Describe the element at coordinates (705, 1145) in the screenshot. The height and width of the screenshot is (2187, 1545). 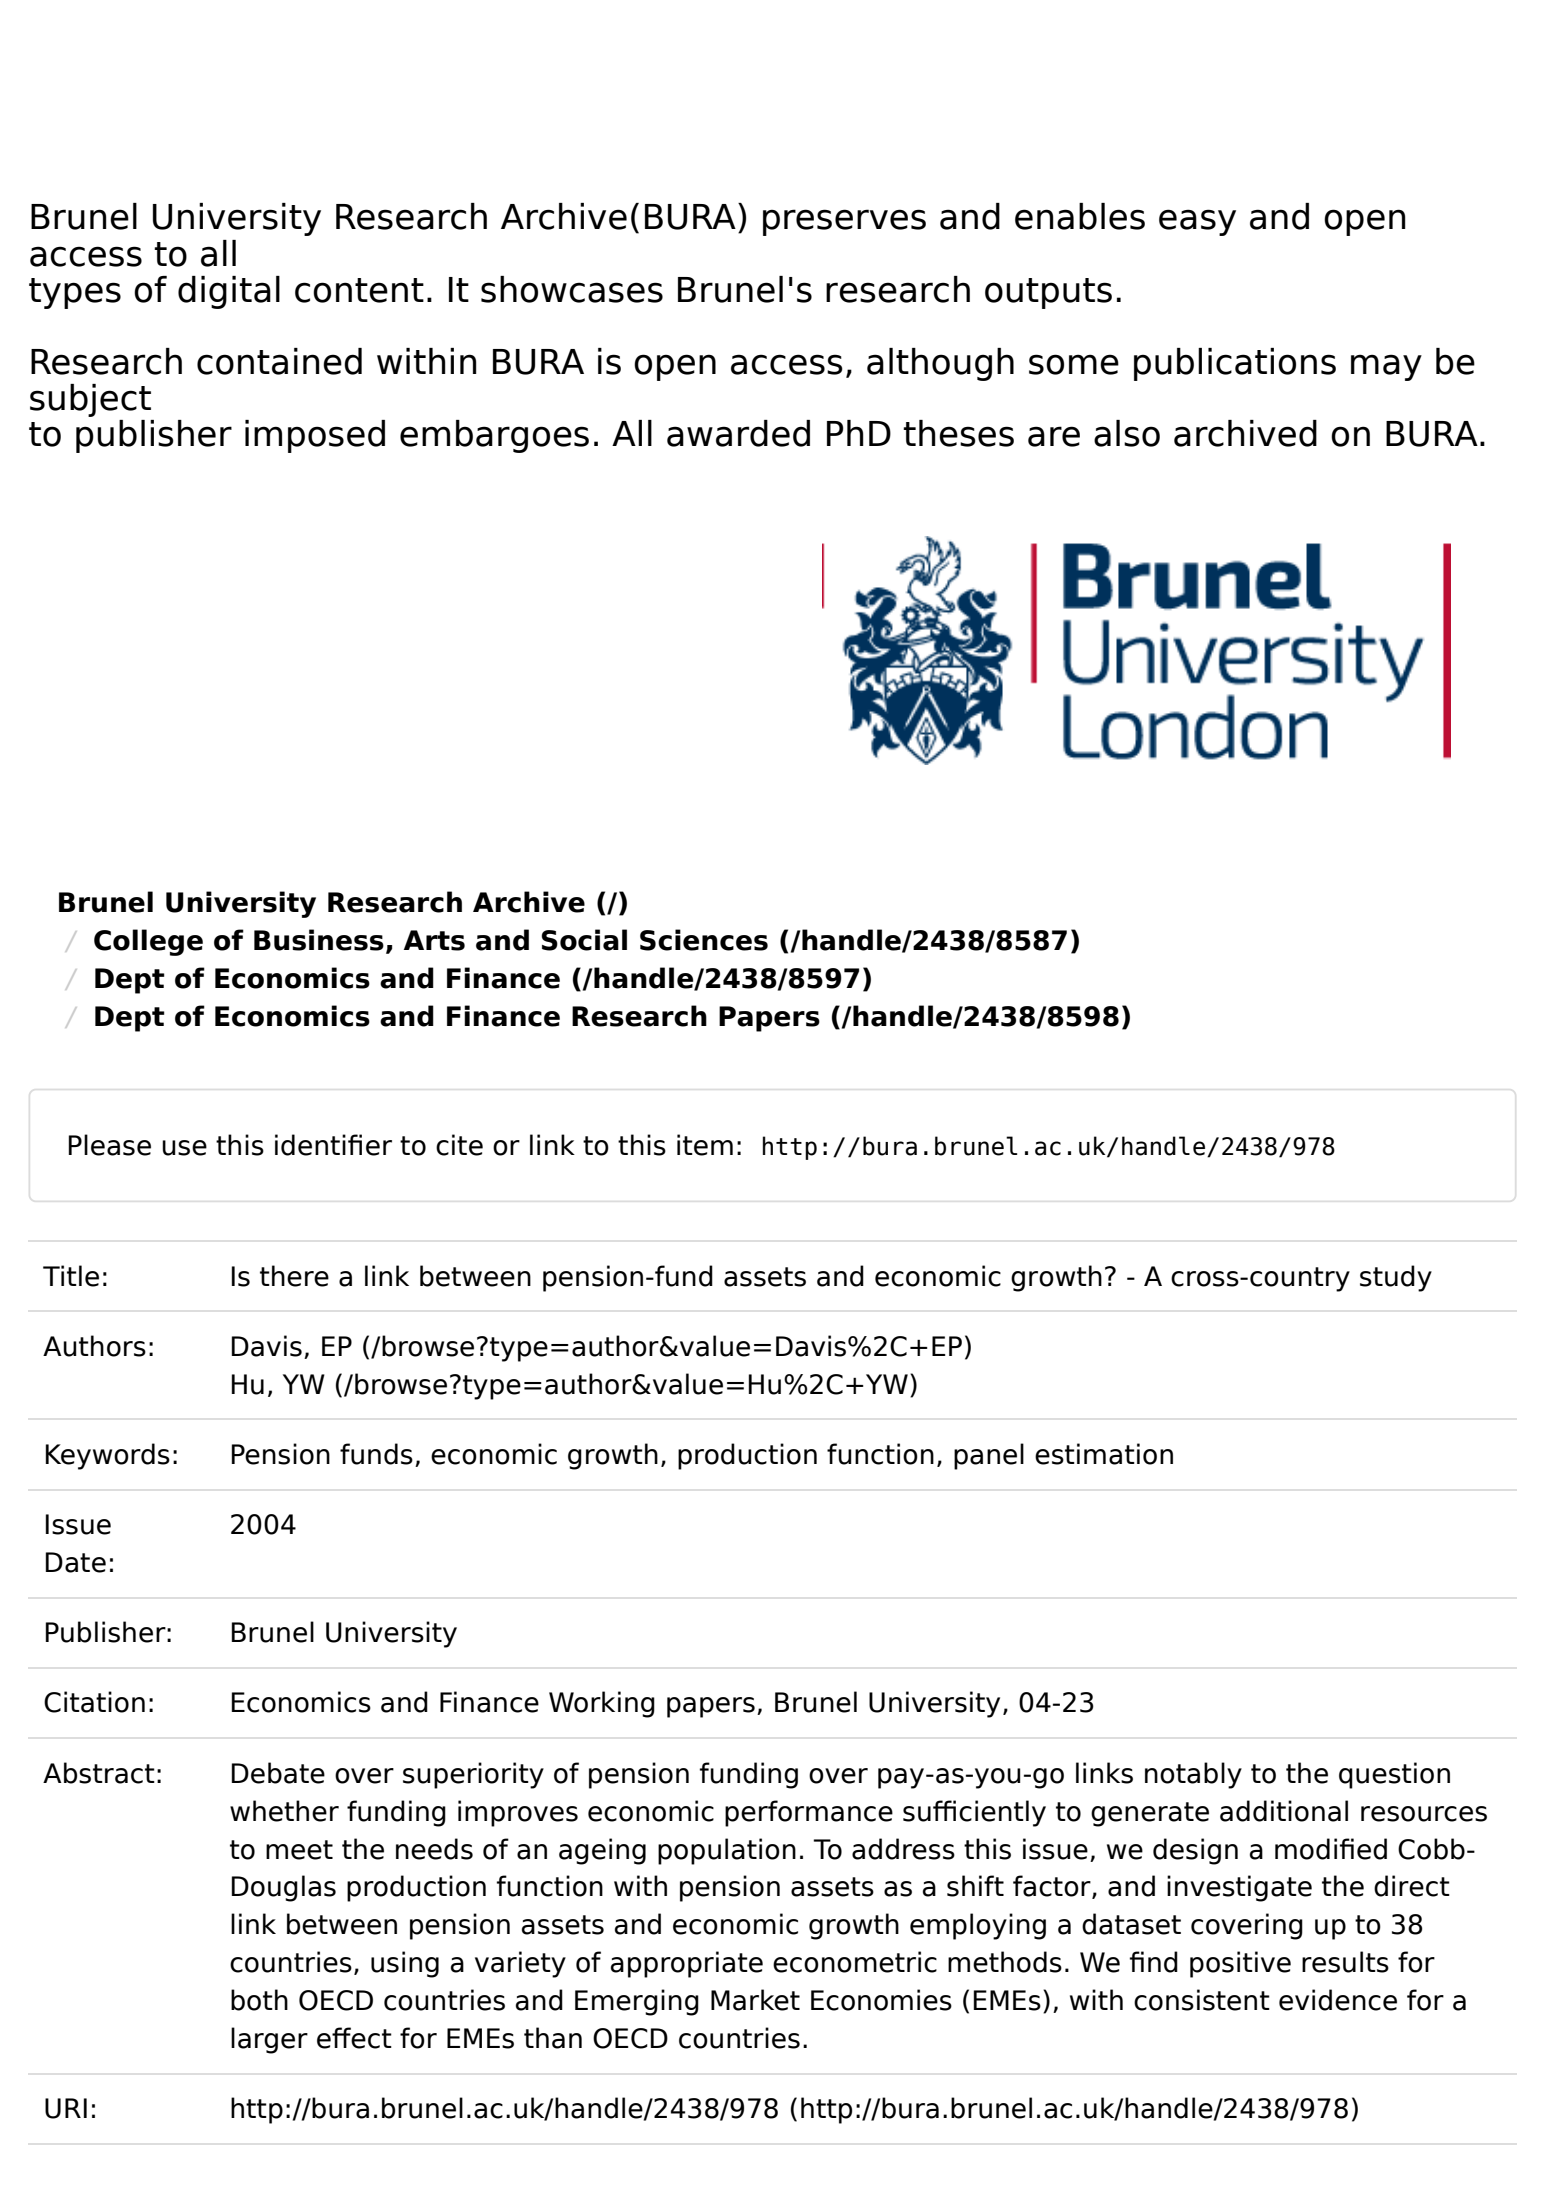
I see `item` at that location.
